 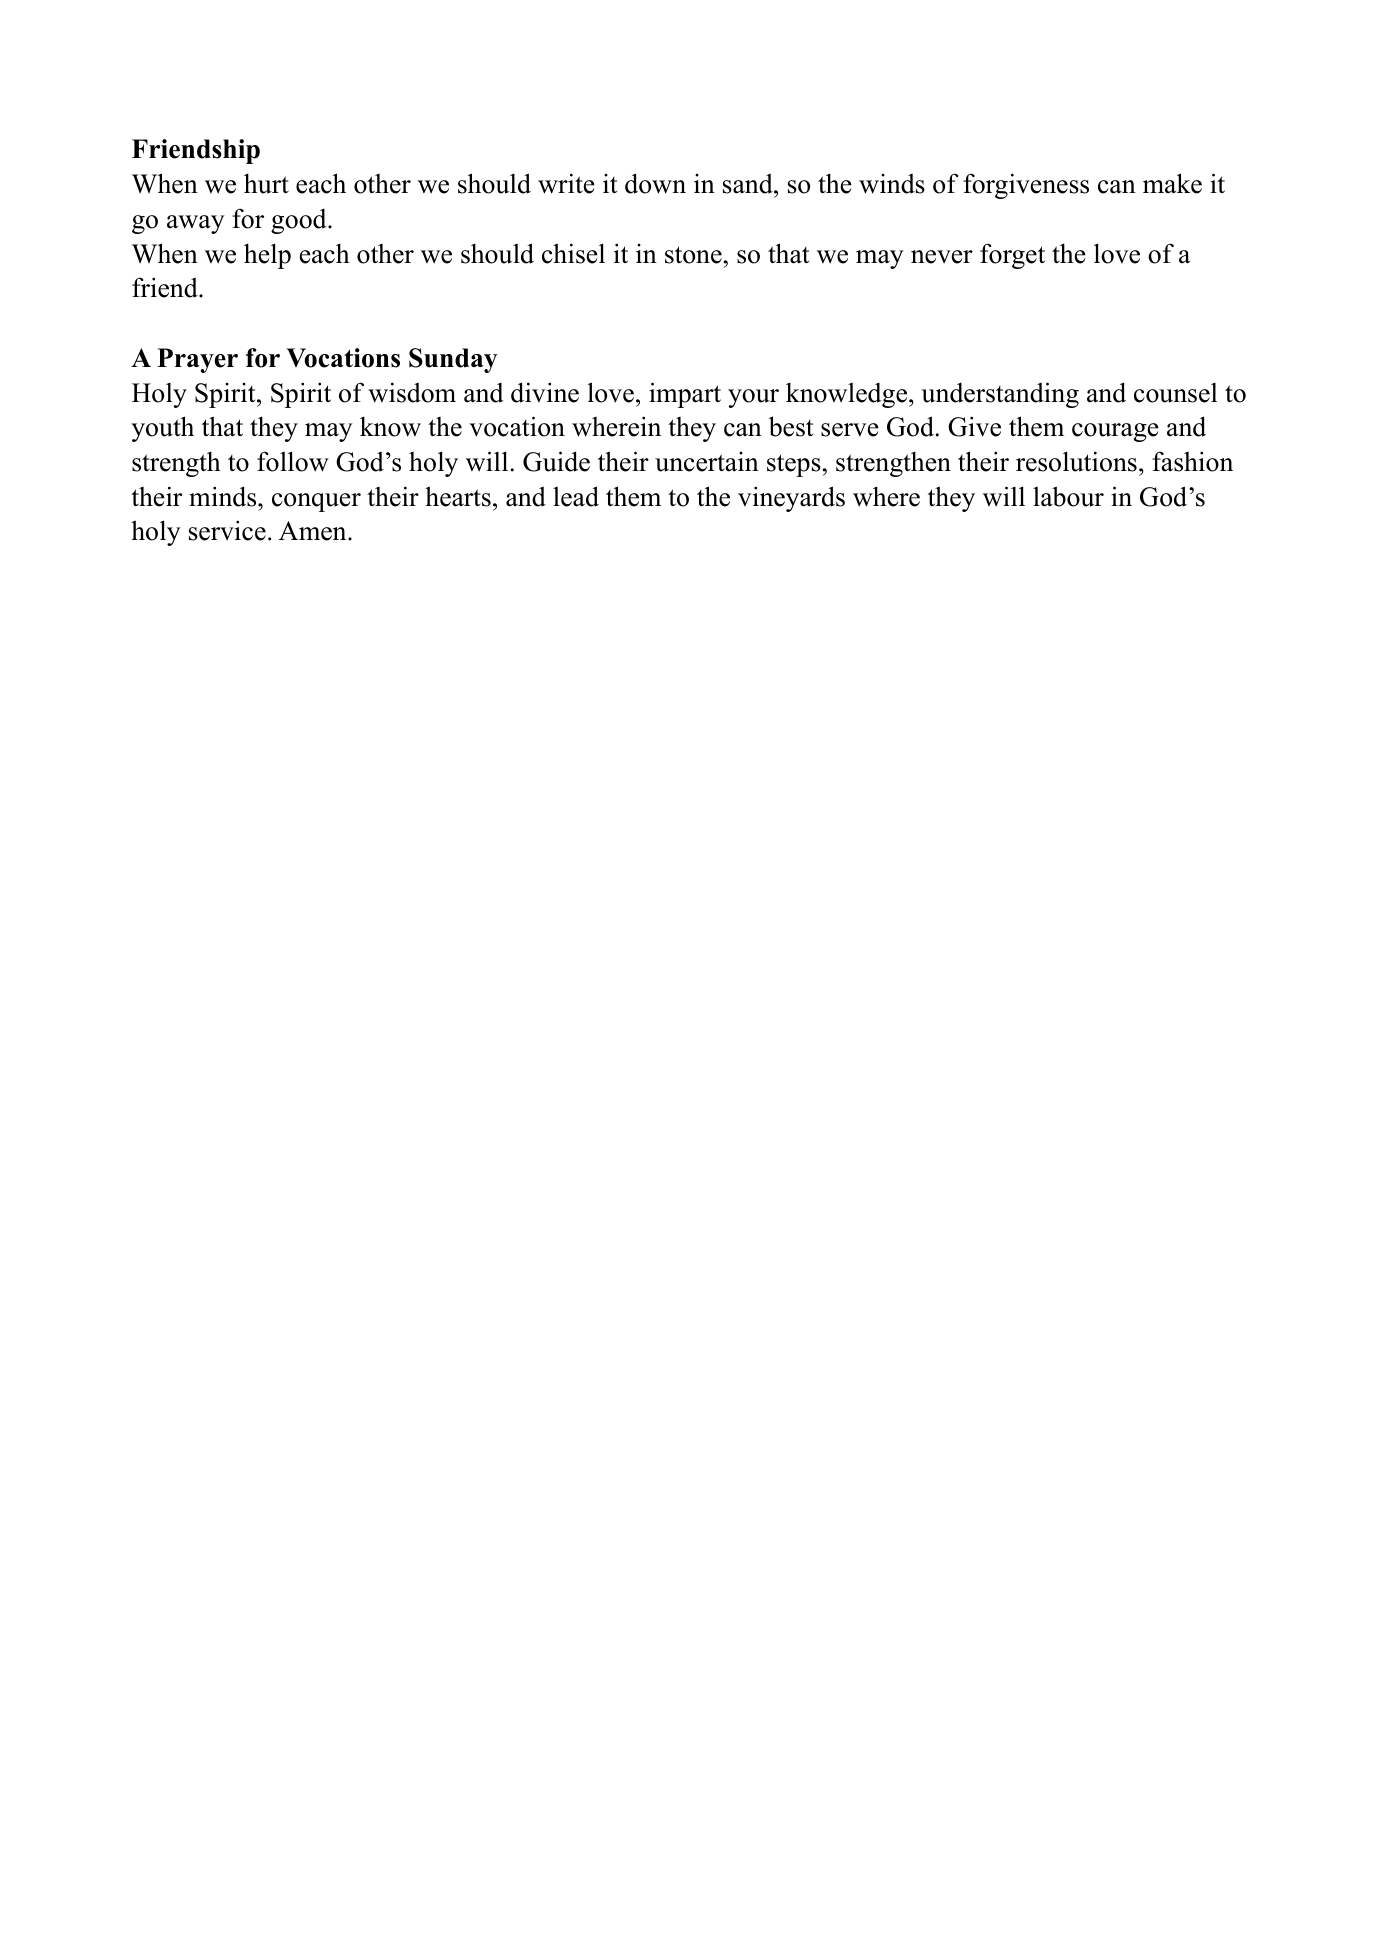 I want to click on stone, so click(x=693, y=255).
